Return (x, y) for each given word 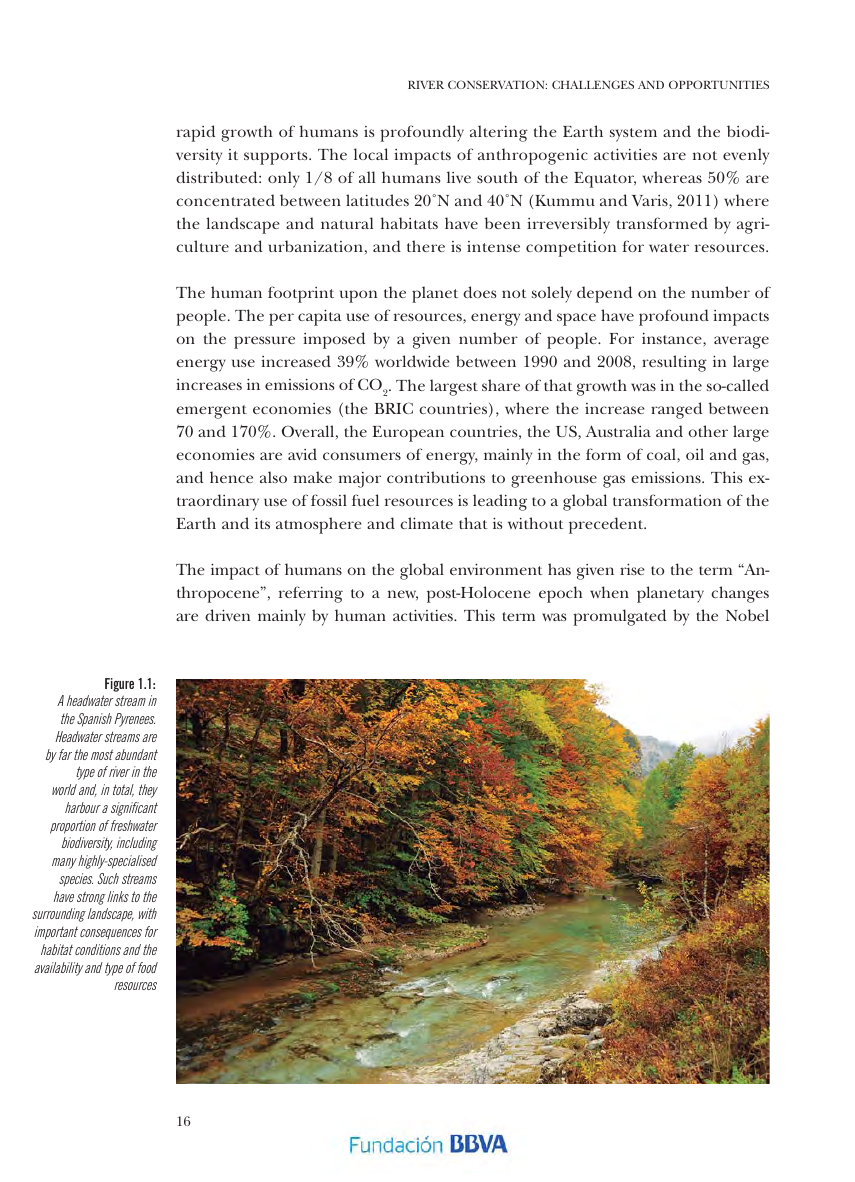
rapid (196, 133)
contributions (436, 477)
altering (499, 133)
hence (231, 477)
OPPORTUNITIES (719, 84)
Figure (119, 685)
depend (604, 294)
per (281, 319)
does (479, 292)
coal (662, 455)
